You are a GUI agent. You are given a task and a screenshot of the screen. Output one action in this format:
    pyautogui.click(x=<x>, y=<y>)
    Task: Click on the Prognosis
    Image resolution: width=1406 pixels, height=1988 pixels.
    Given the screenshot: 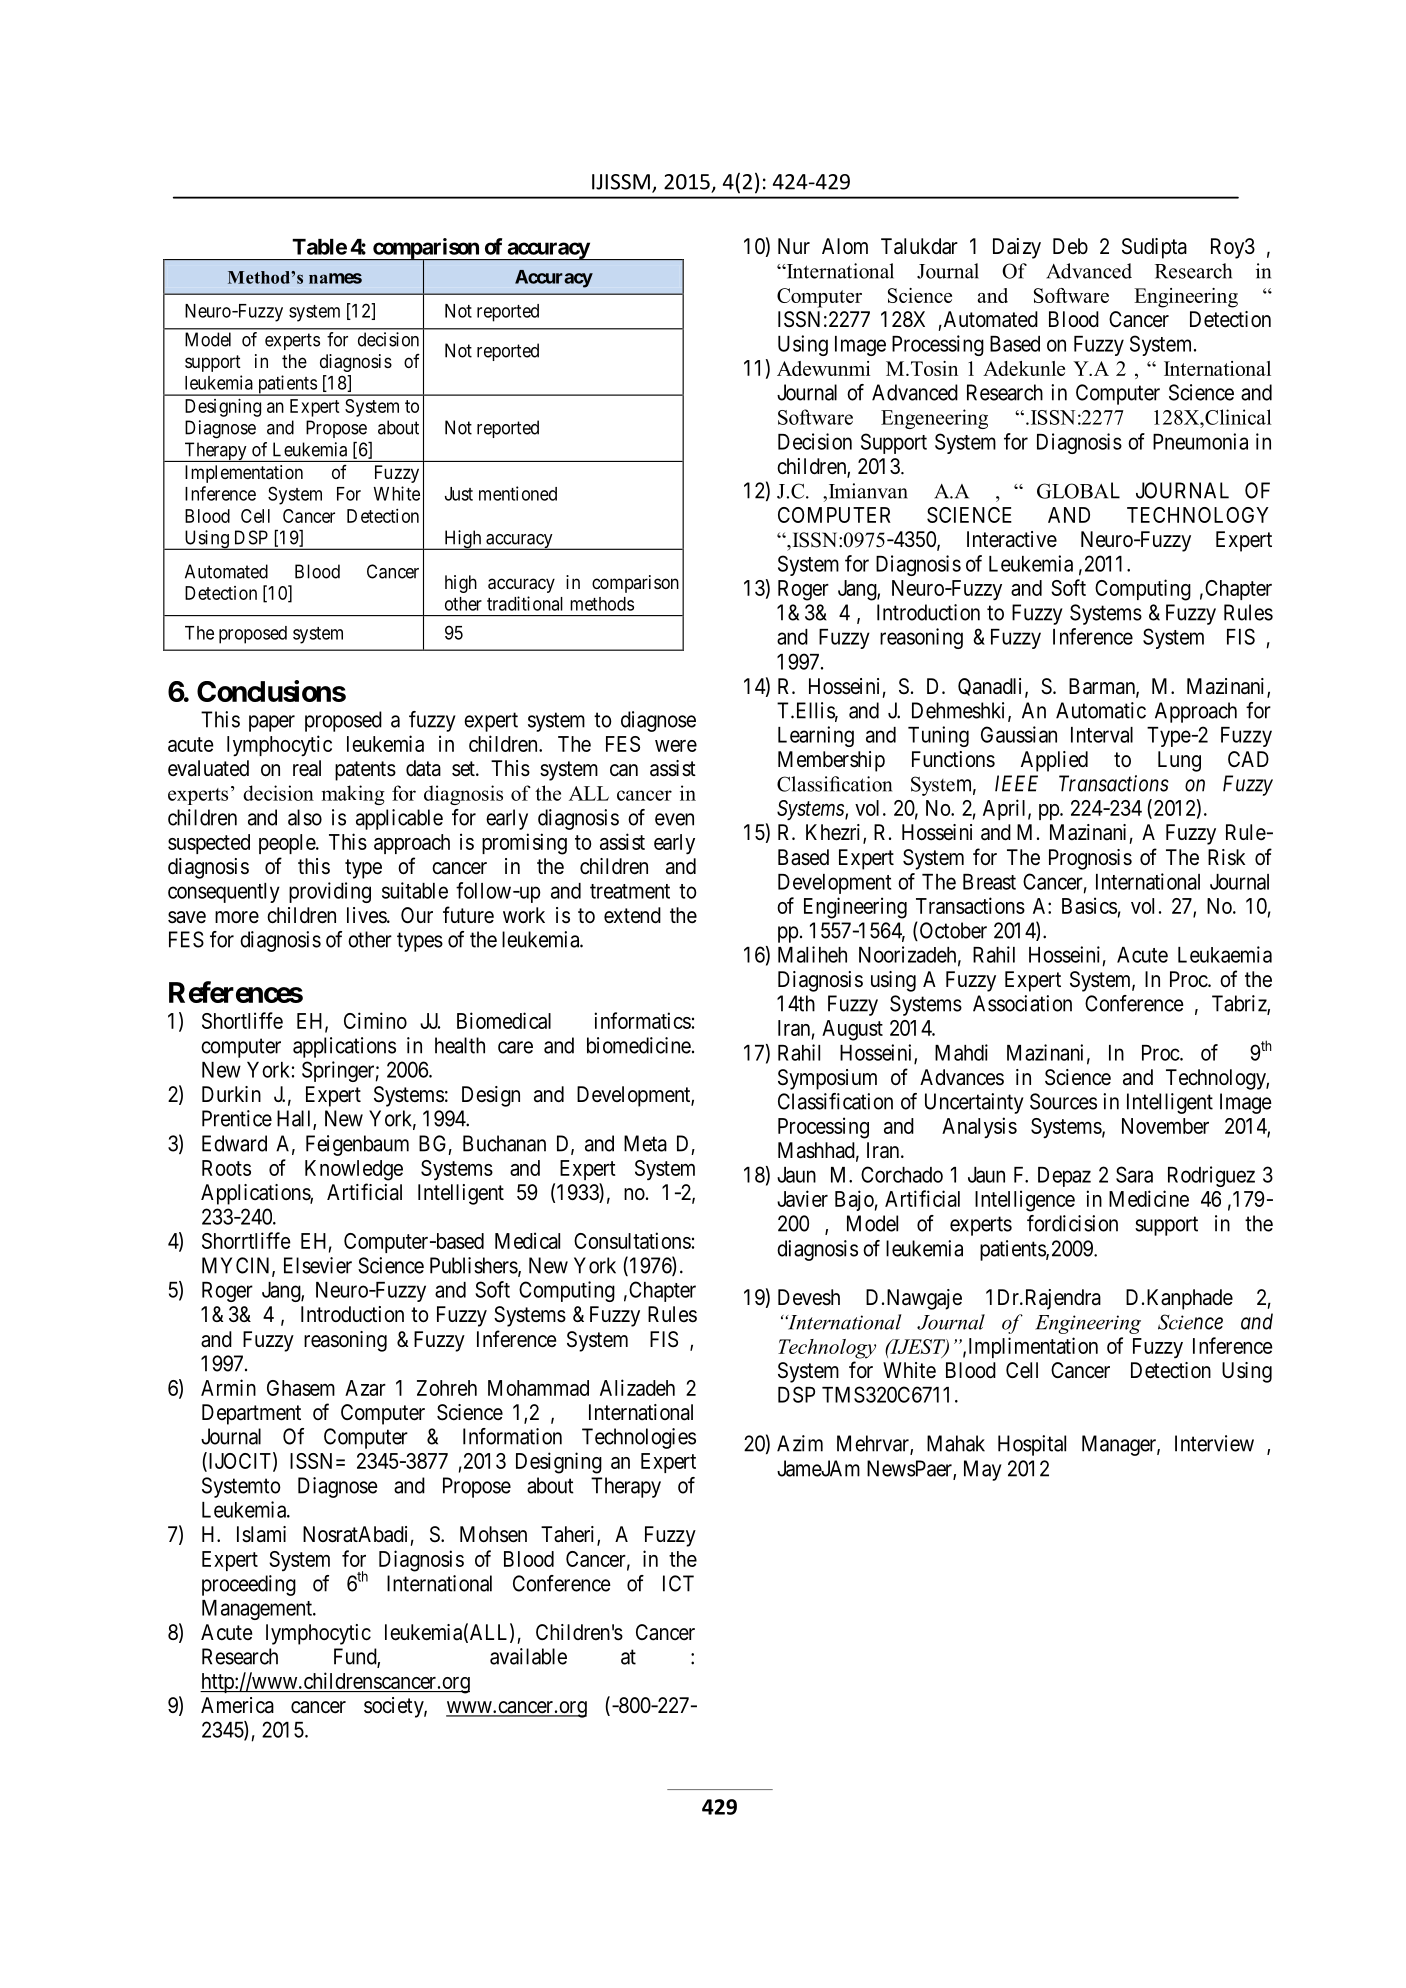 What is the action you would take?
    pyautogui.click(x=1090, y=859)
